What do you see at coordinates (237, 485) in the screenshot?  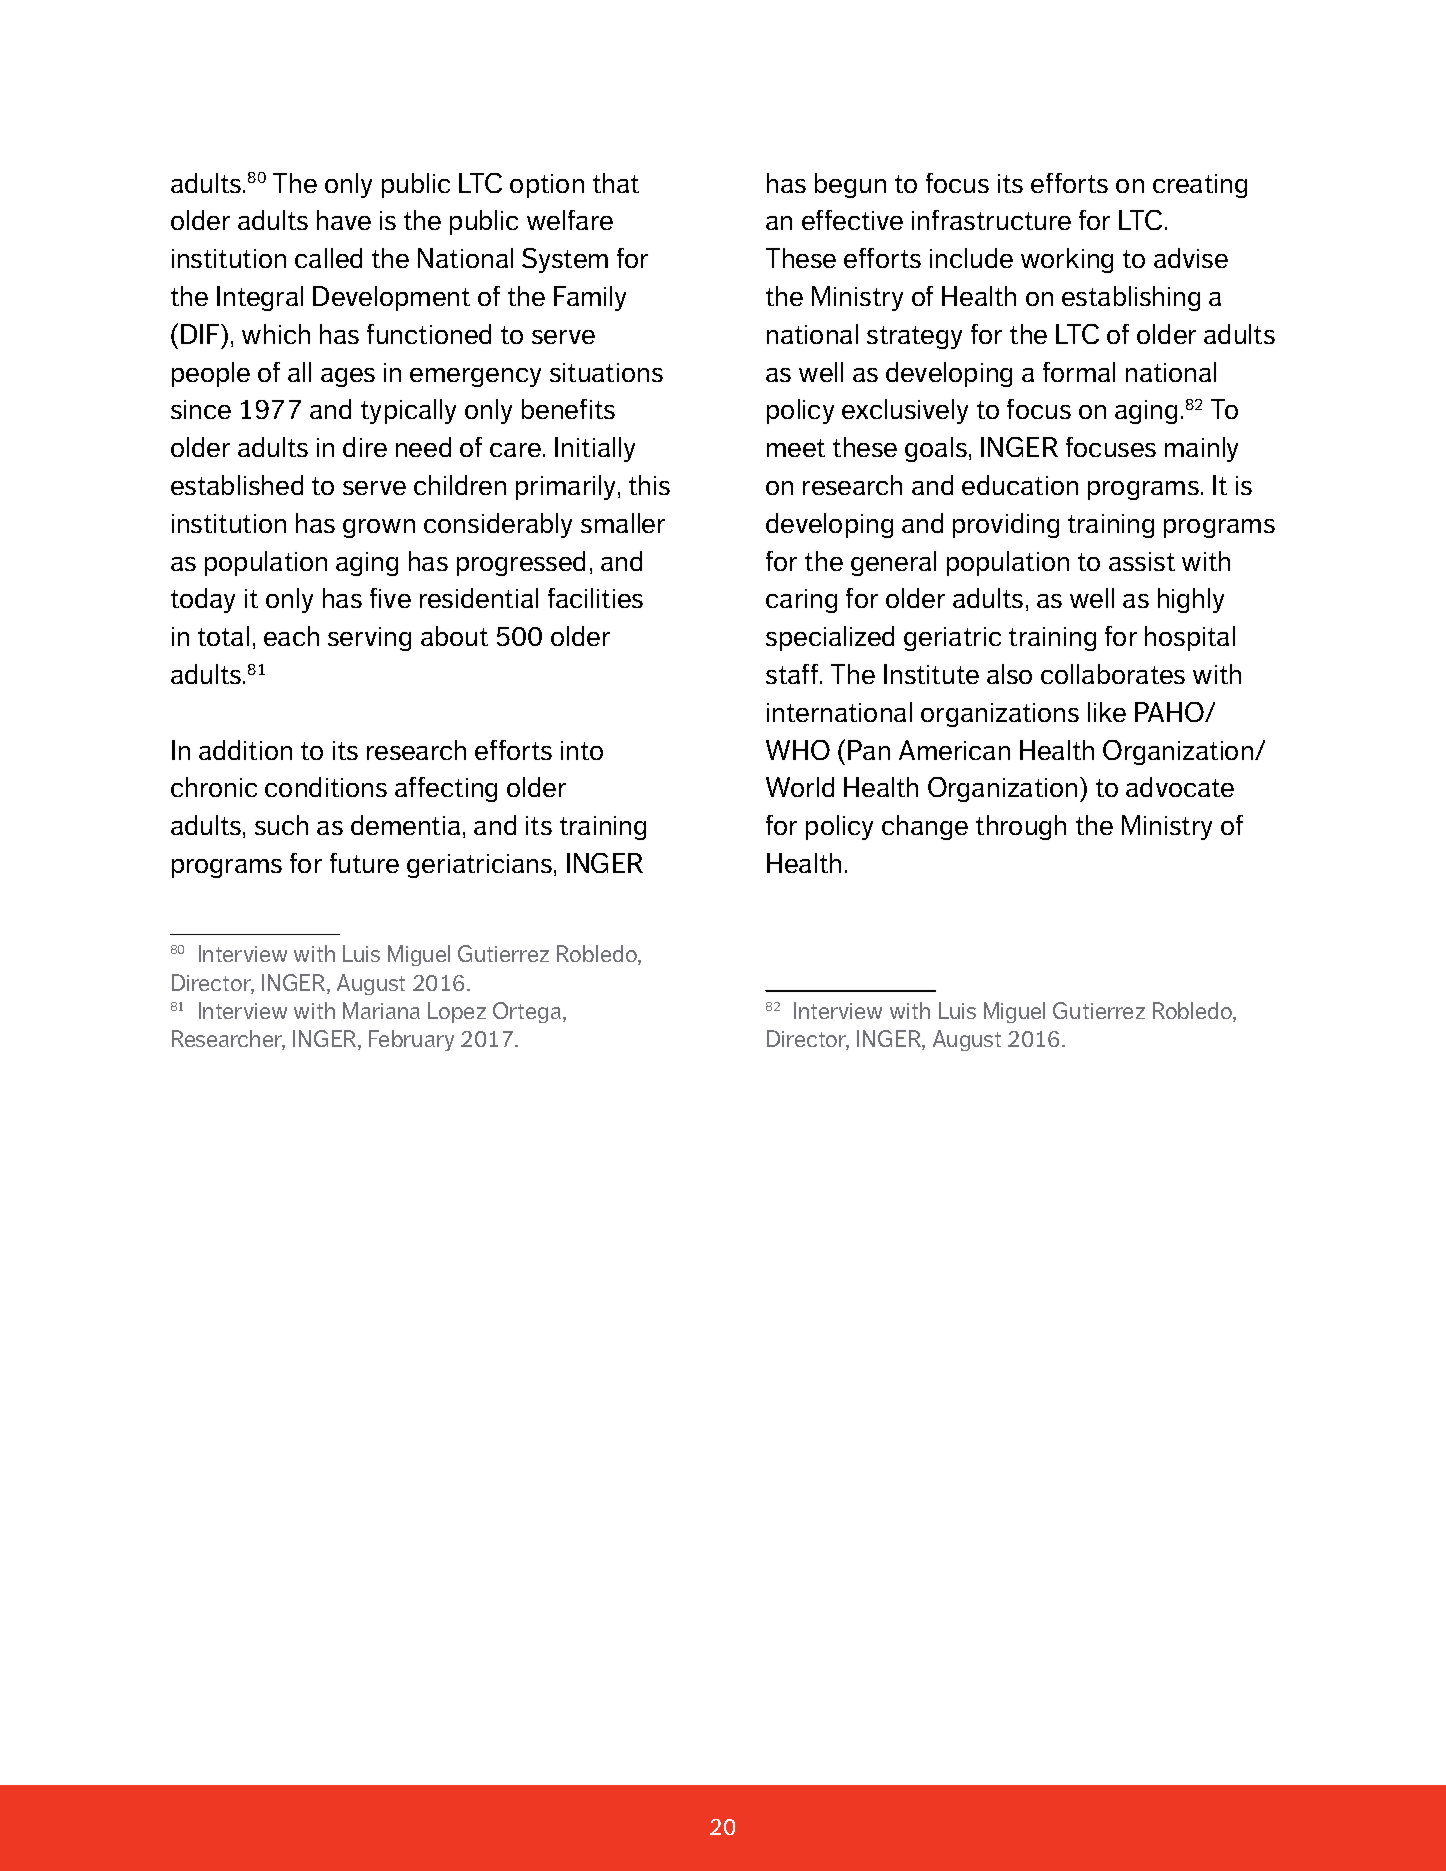 I see `established` at bounding box center [237, 485].
